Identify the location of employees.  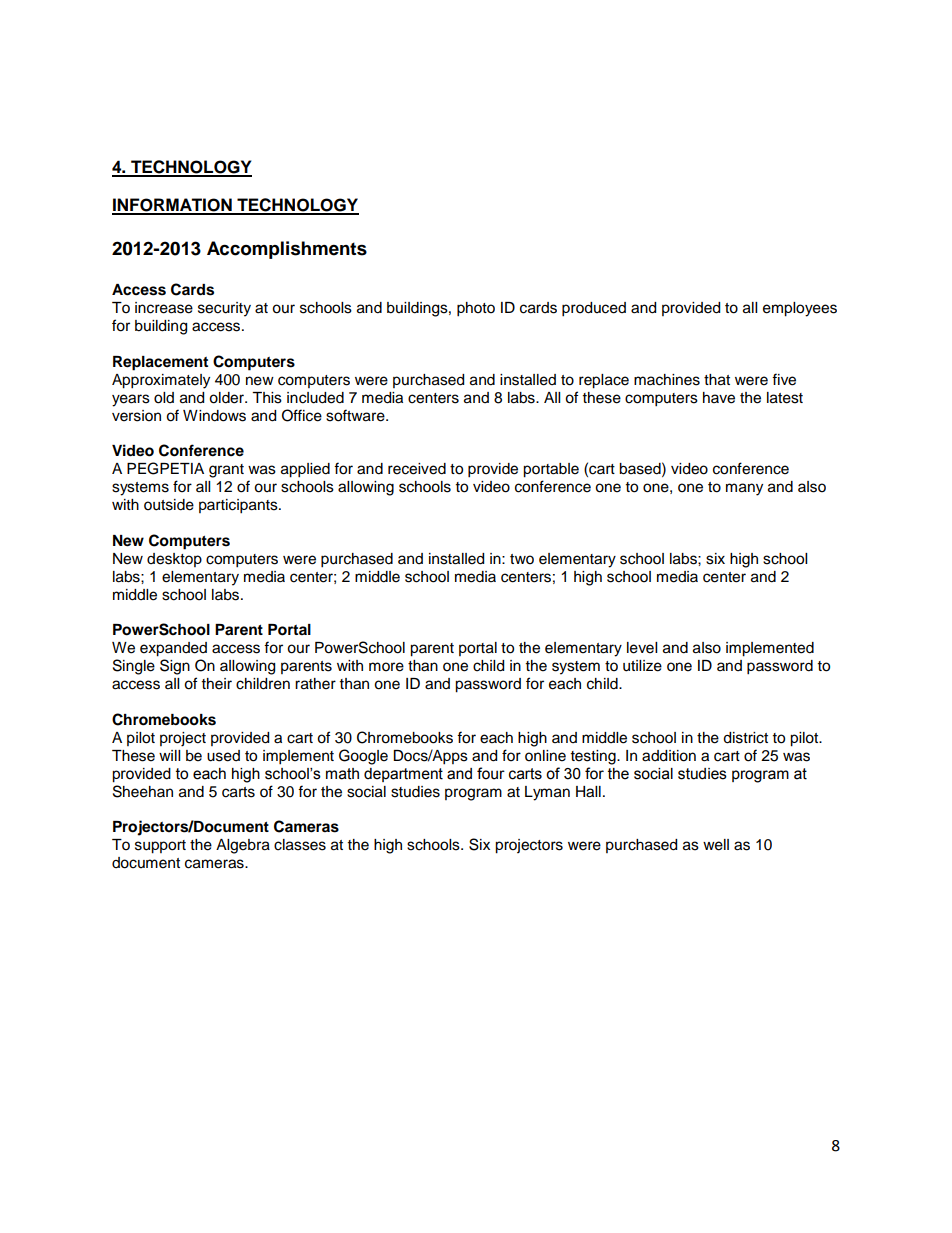
(800, 309).
